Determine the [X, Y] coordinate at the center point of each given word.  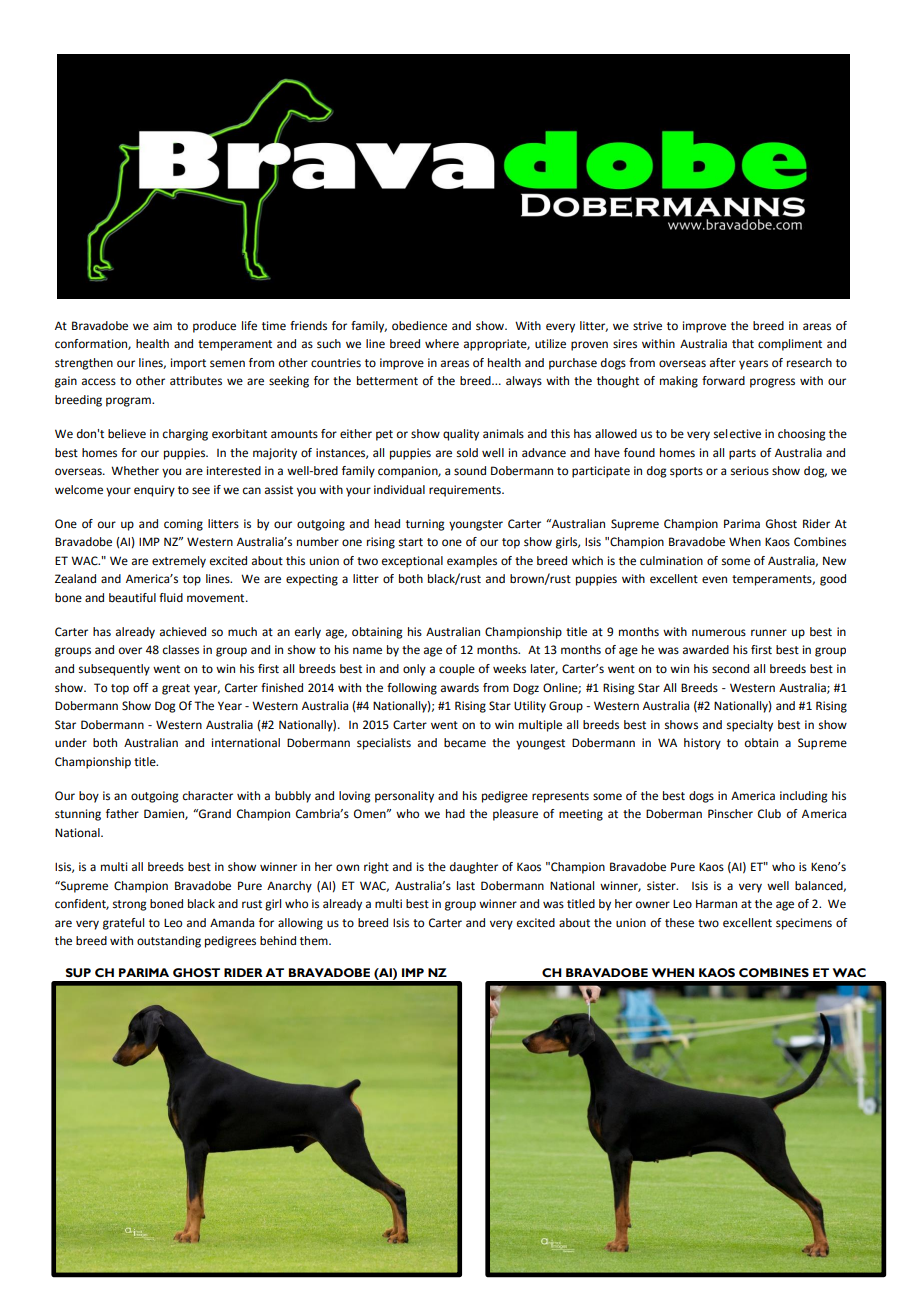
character [208, 796]
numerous [719, 633]
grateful [123, 924]
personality [404, 797]
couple [457, 670]
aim [162, 325]
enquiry [154, 491]
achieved [183, 632]
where [442, 344]
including [804, 797]
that [743, 344]
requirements [466, 491]
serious [750, 471]
